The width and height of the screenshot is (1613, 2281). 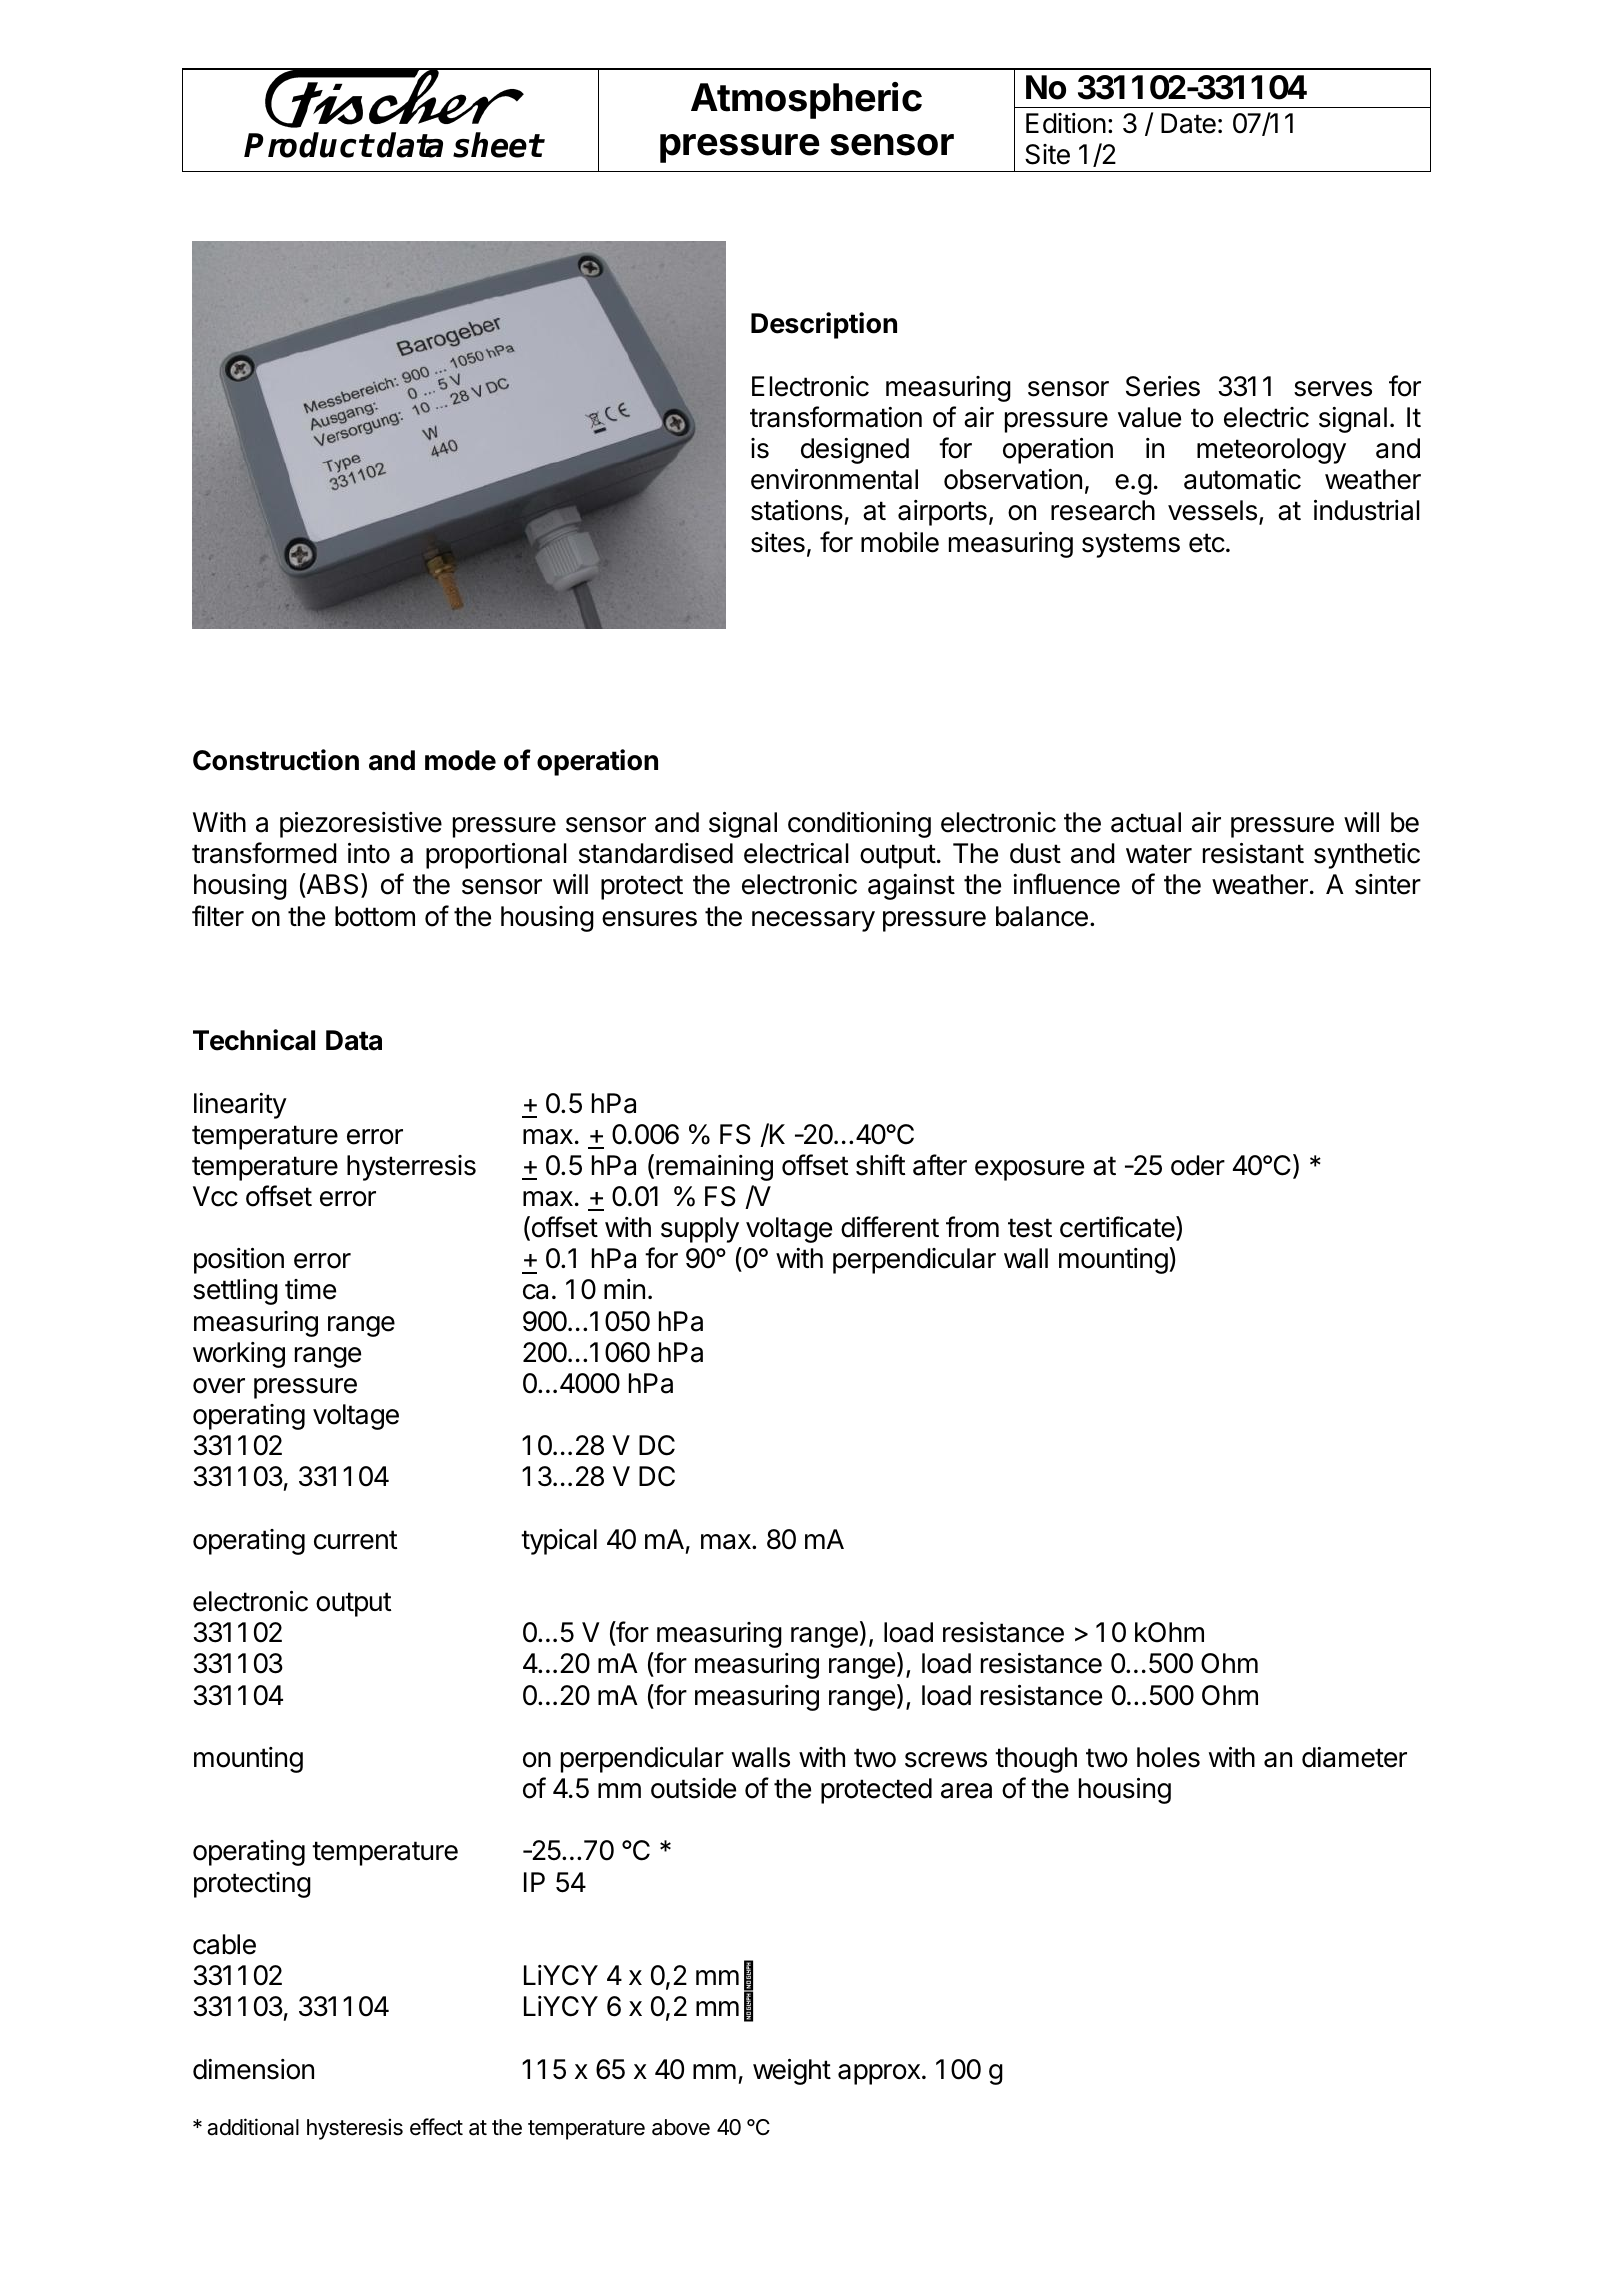 I want to click on Date, so click(x=1188, y=123).
